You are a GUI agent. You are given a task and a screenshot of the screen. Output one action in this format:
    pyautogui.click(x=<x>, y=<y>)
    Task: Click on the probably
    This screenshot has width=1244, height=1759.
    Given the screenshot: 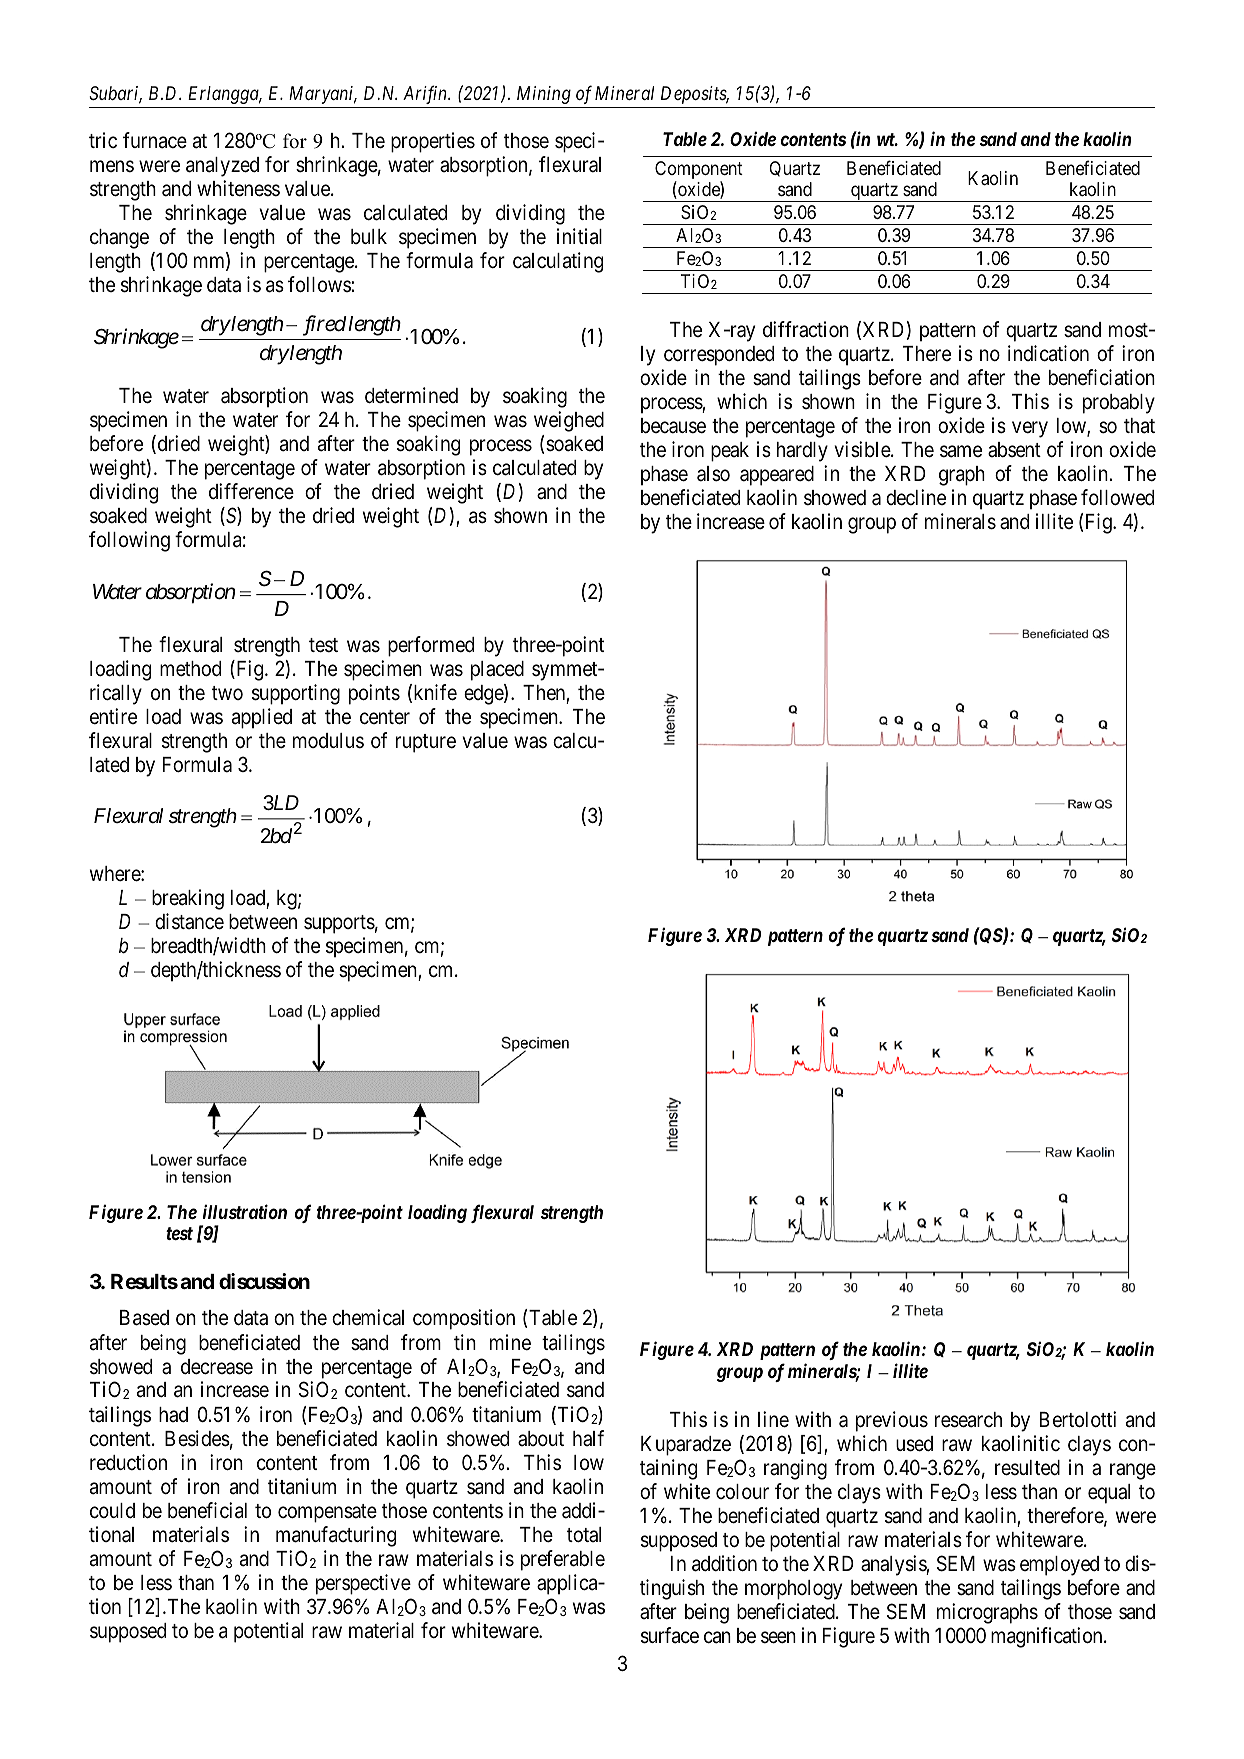 What is the action you would take?
    pyautogui.click(x=1119, y=404)
